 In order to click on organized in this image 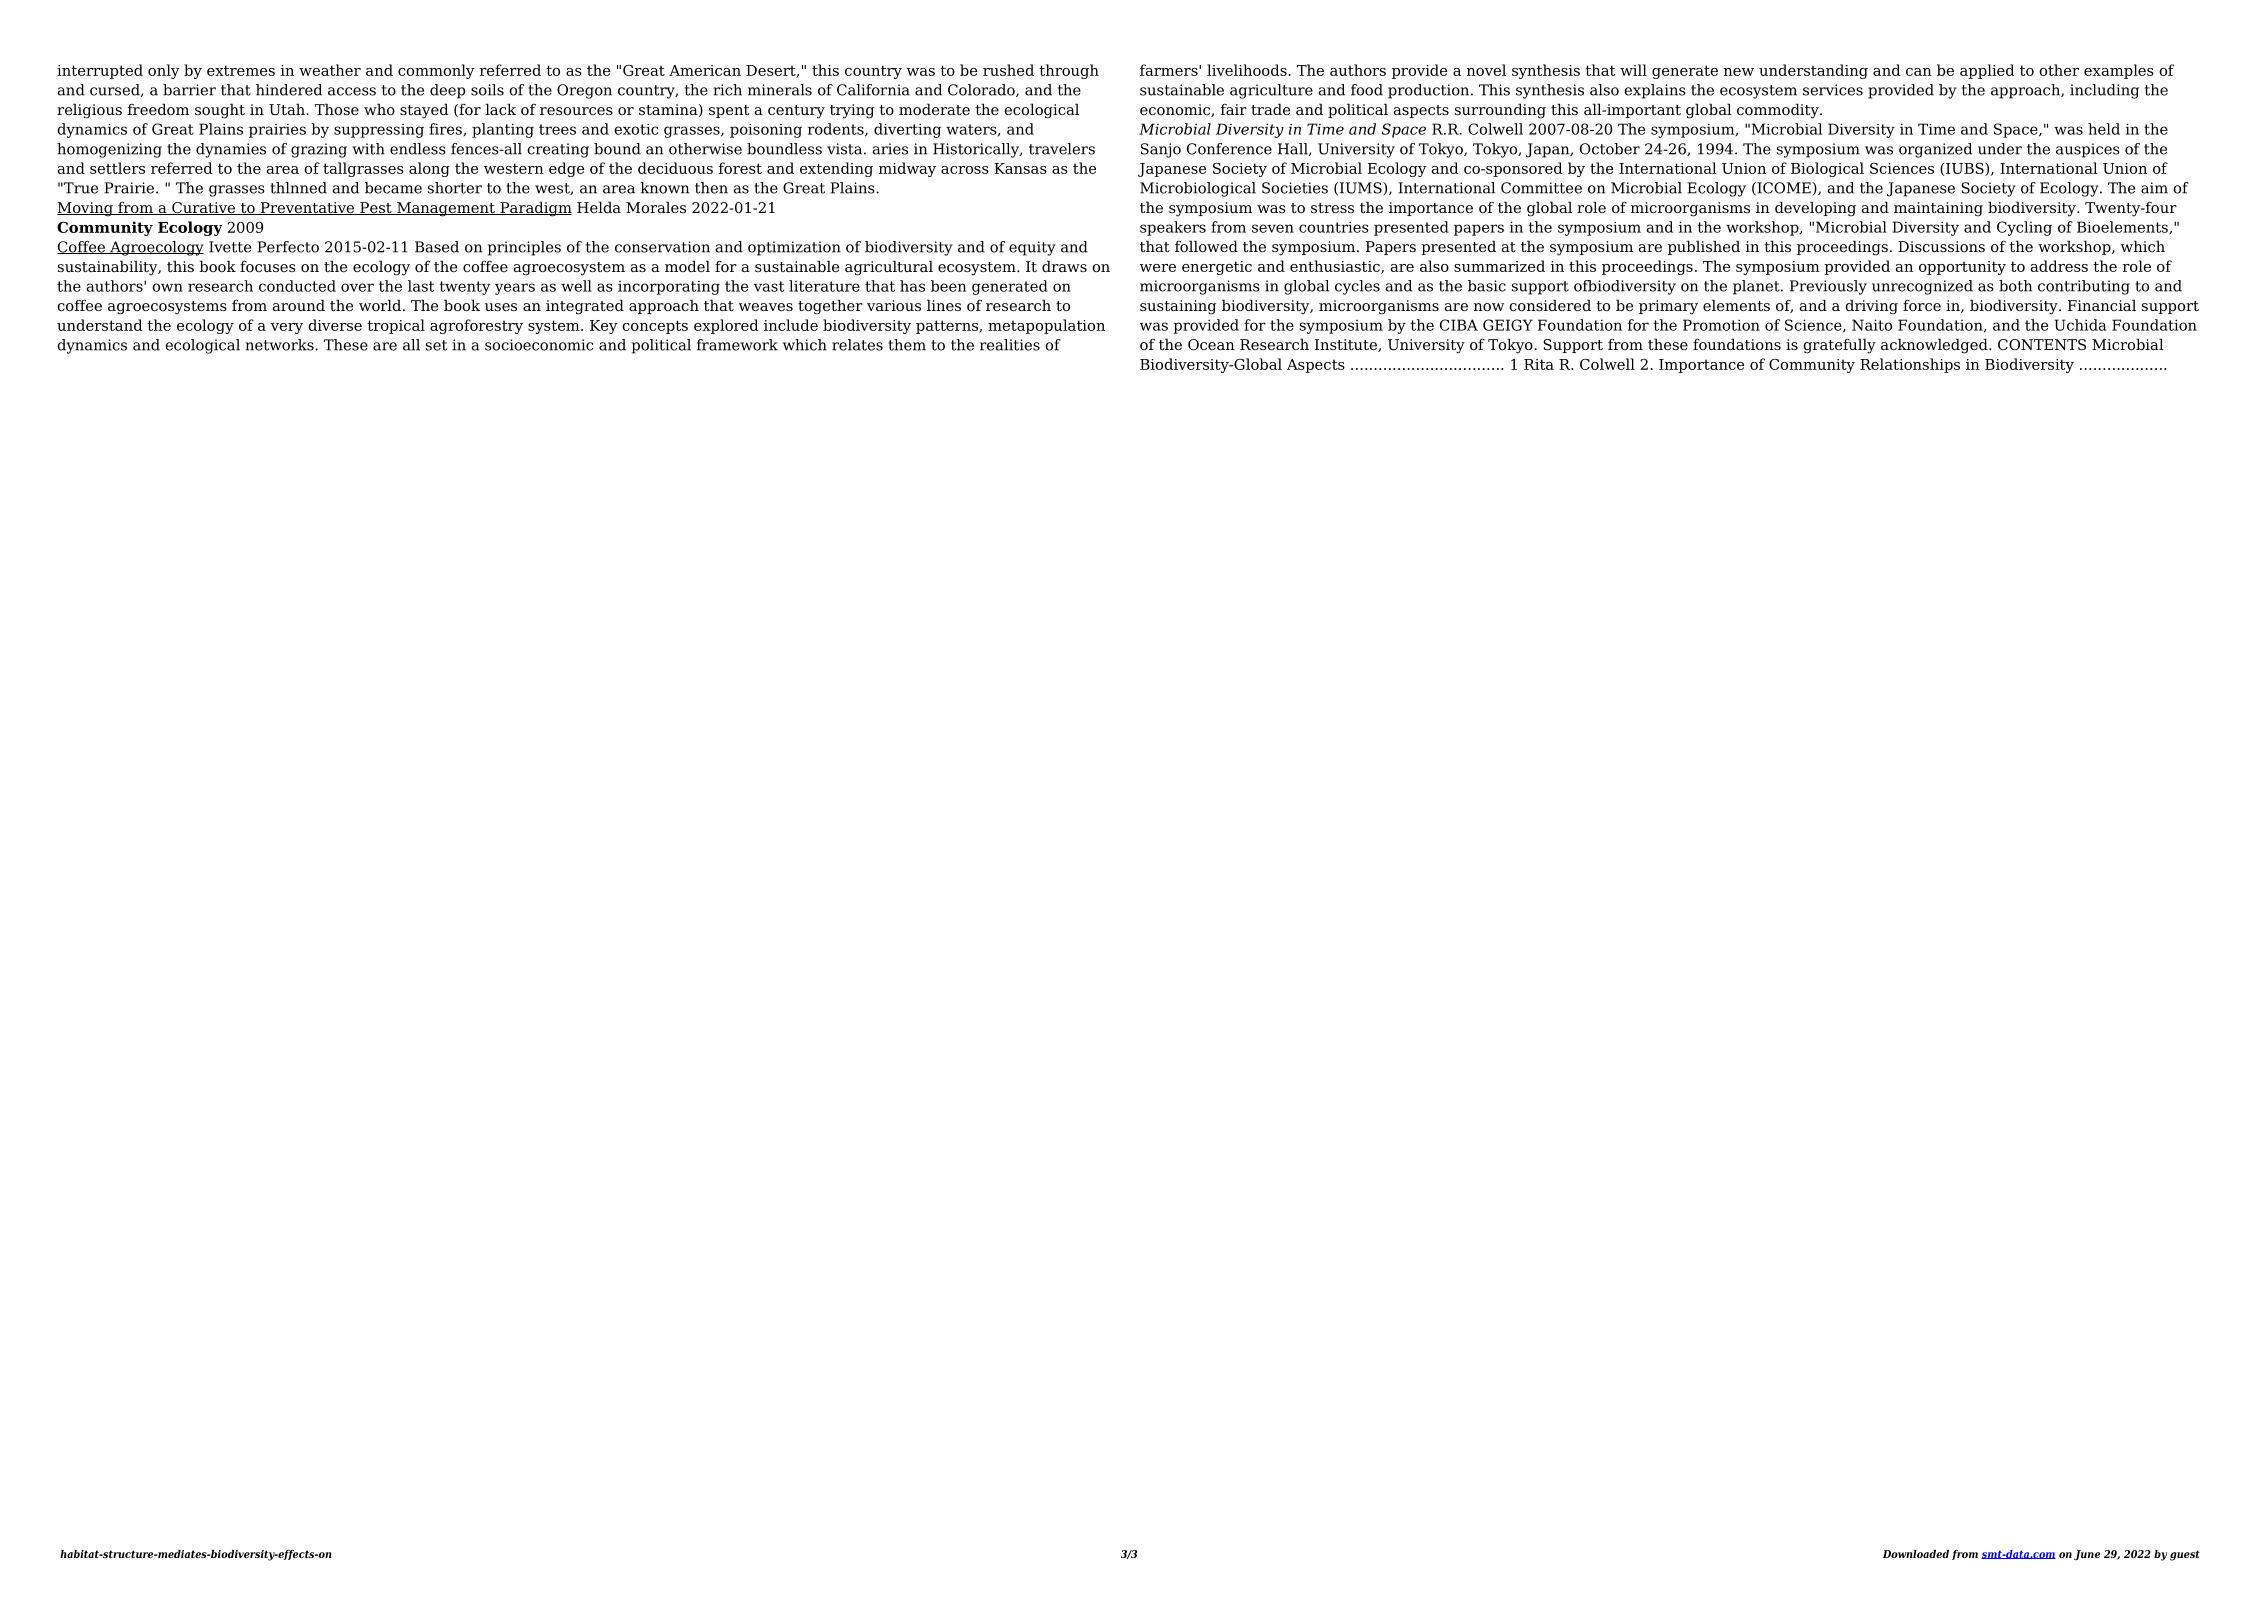, I will do `click(1935, 150)`.
